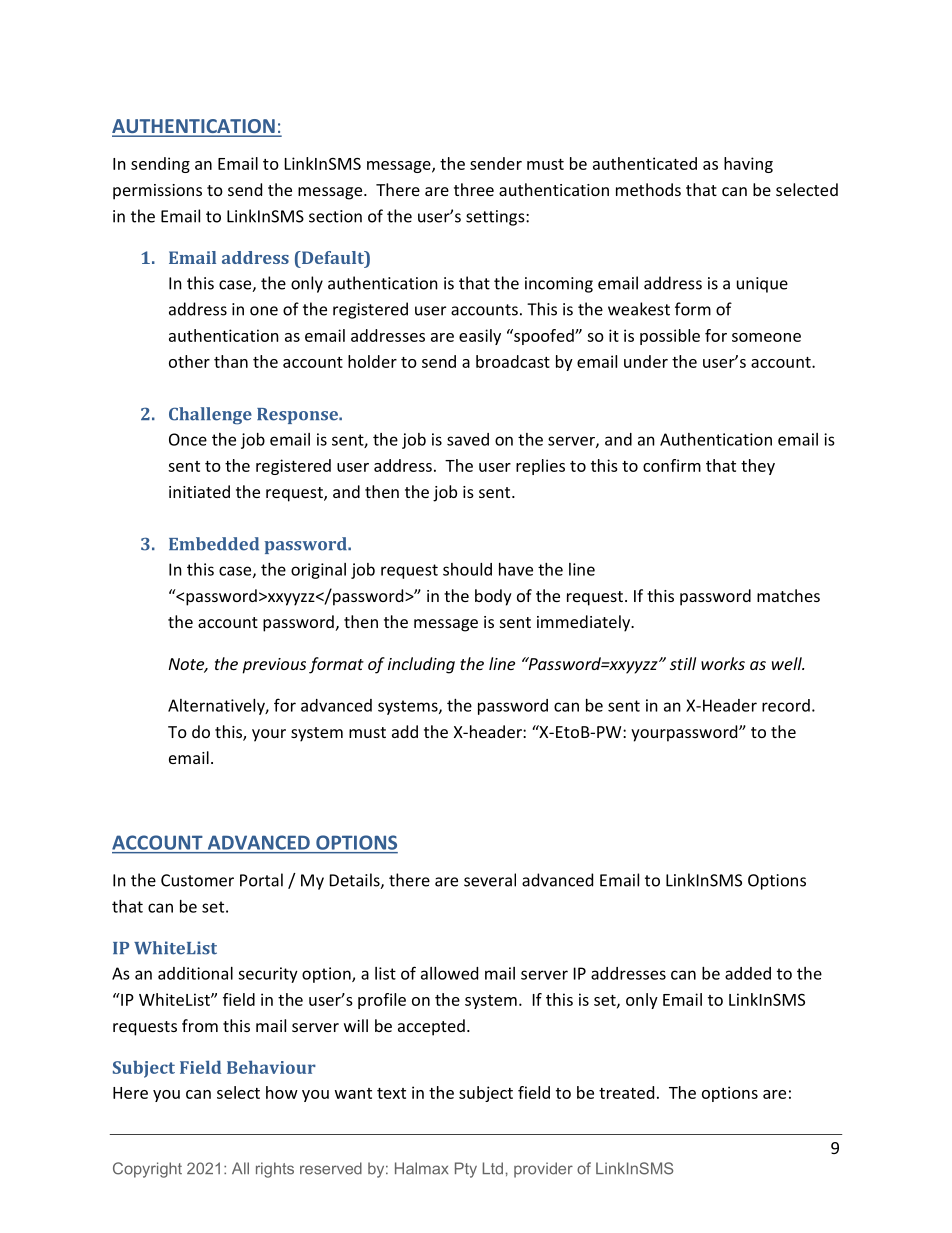 This document has height=1233, width=952. Describe the element at coordinates (467, 569) in the document. I see `should` at that location.
